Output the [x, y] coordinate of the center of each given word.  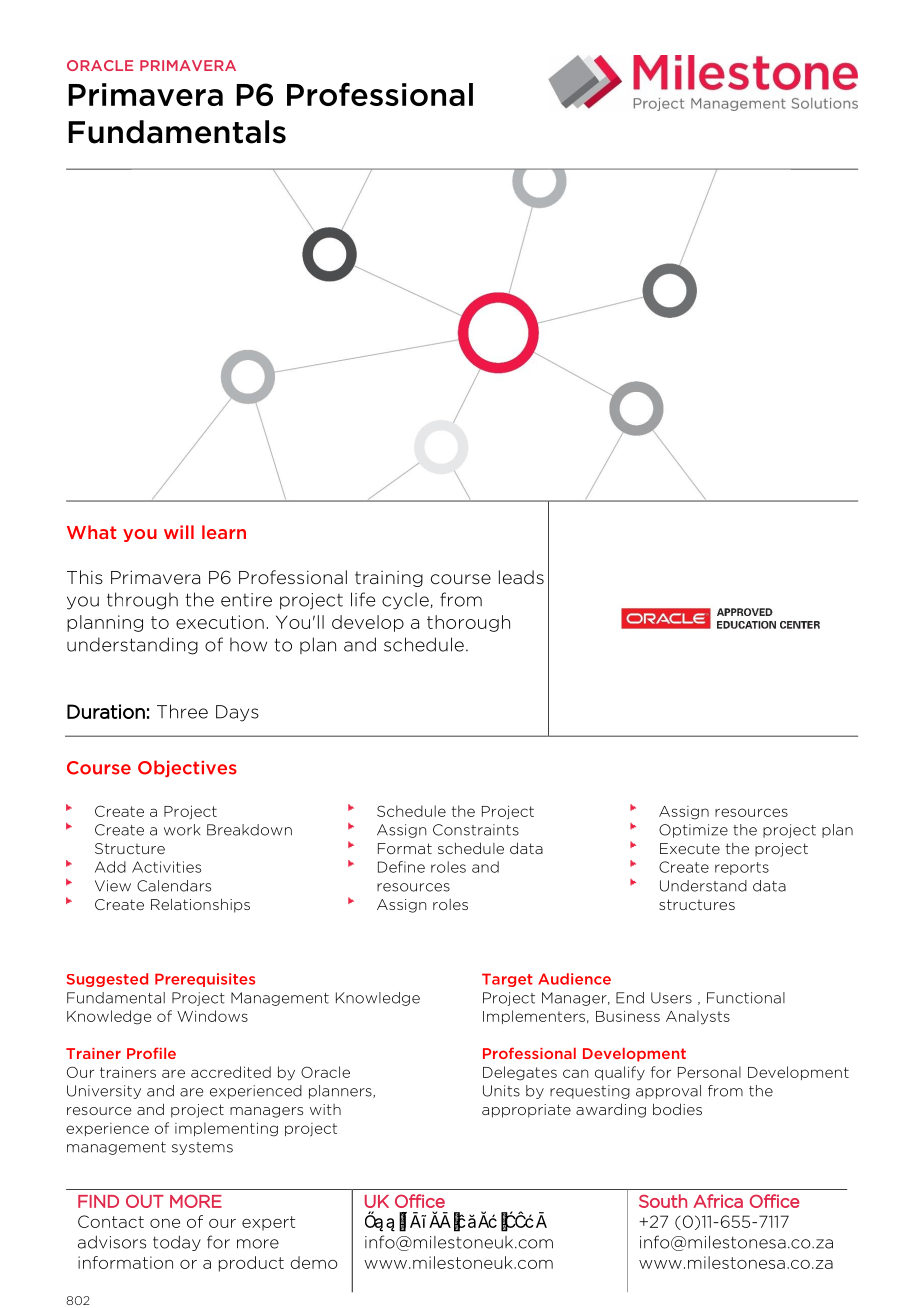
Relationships [200, 905]
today [177, 1243]
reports [742, 868]
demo [314, 1262]
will [179, 532]
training [389, 579]
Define [401, 867]
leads [521, 577]
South [663, 1201]
